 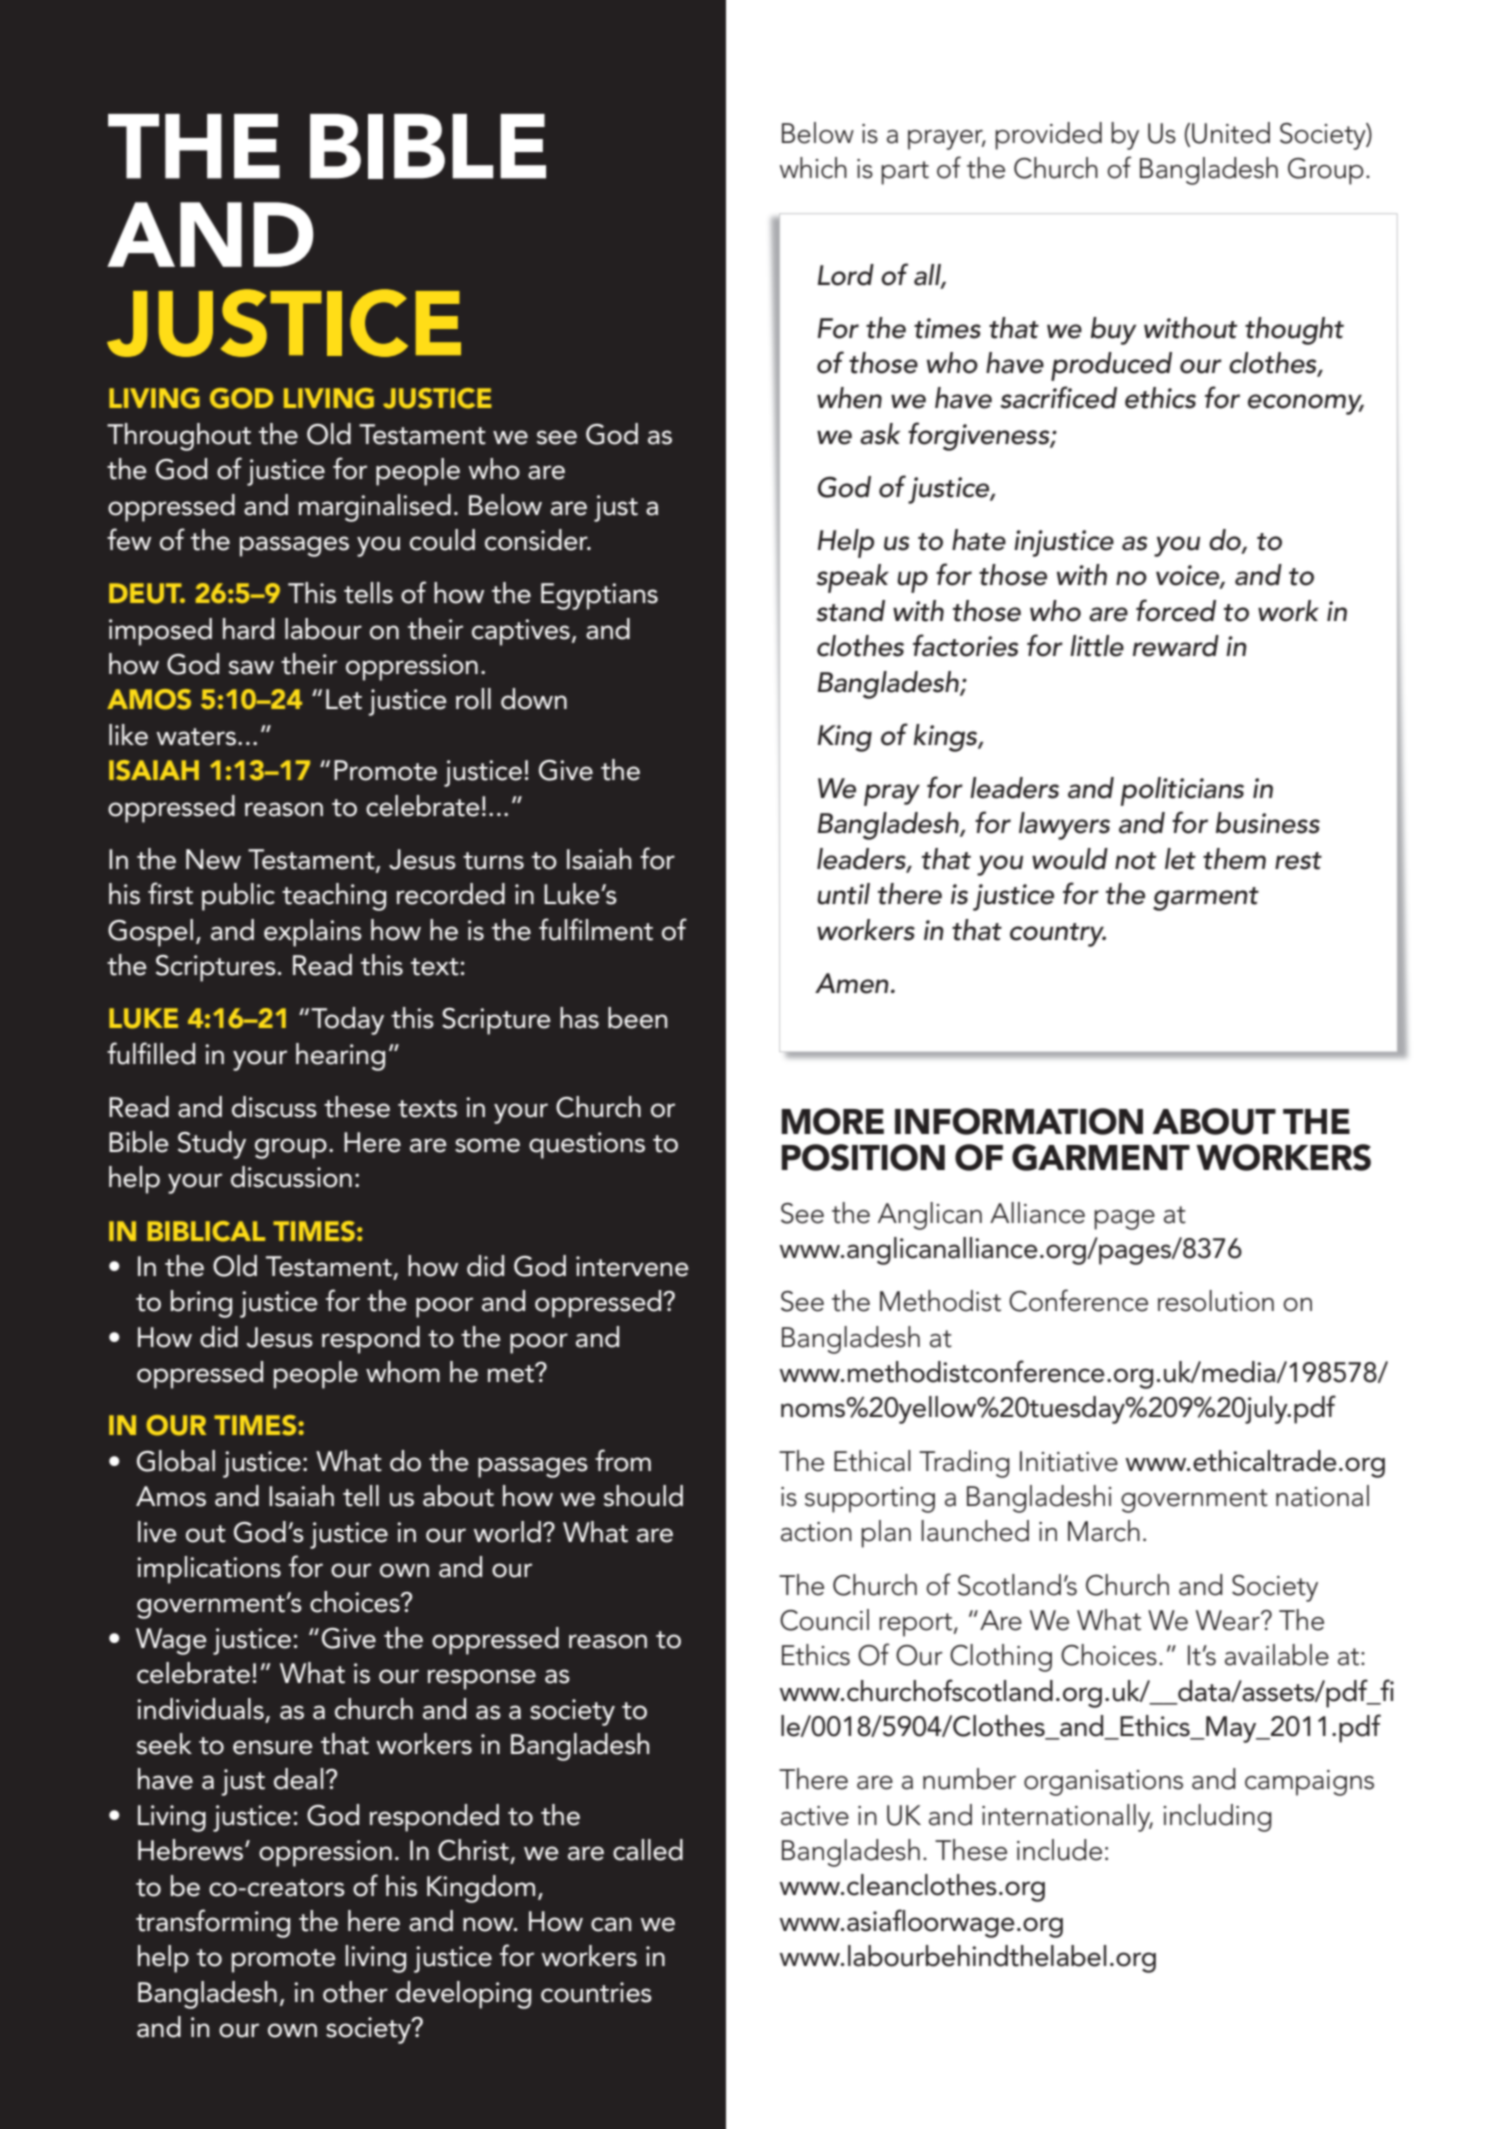 What do you see at coordinates (179, 437) in the document?
I see `Throughout` at bounding box center [179, 437].
